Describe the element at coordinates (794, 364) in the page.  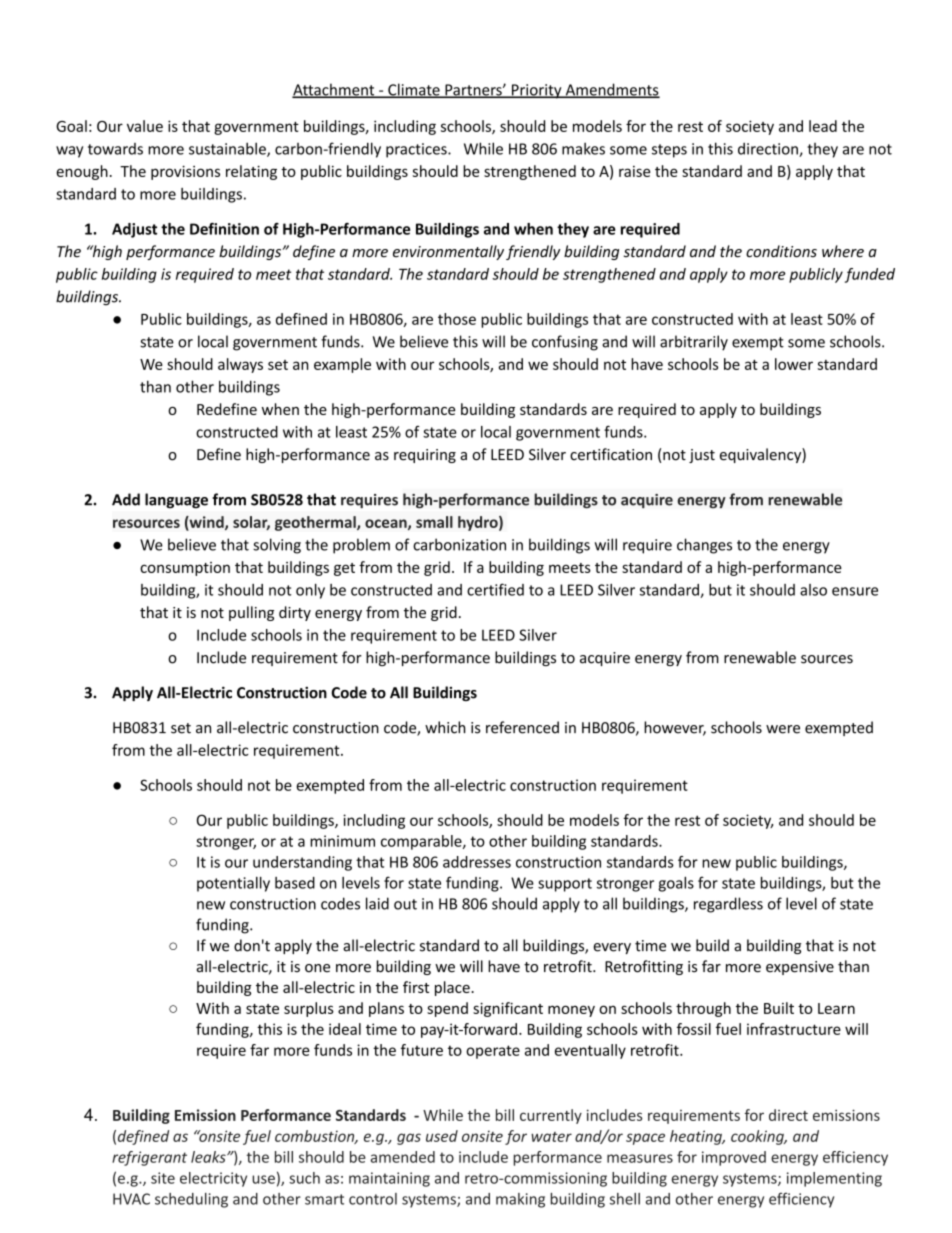
I see `lower` at that location.
